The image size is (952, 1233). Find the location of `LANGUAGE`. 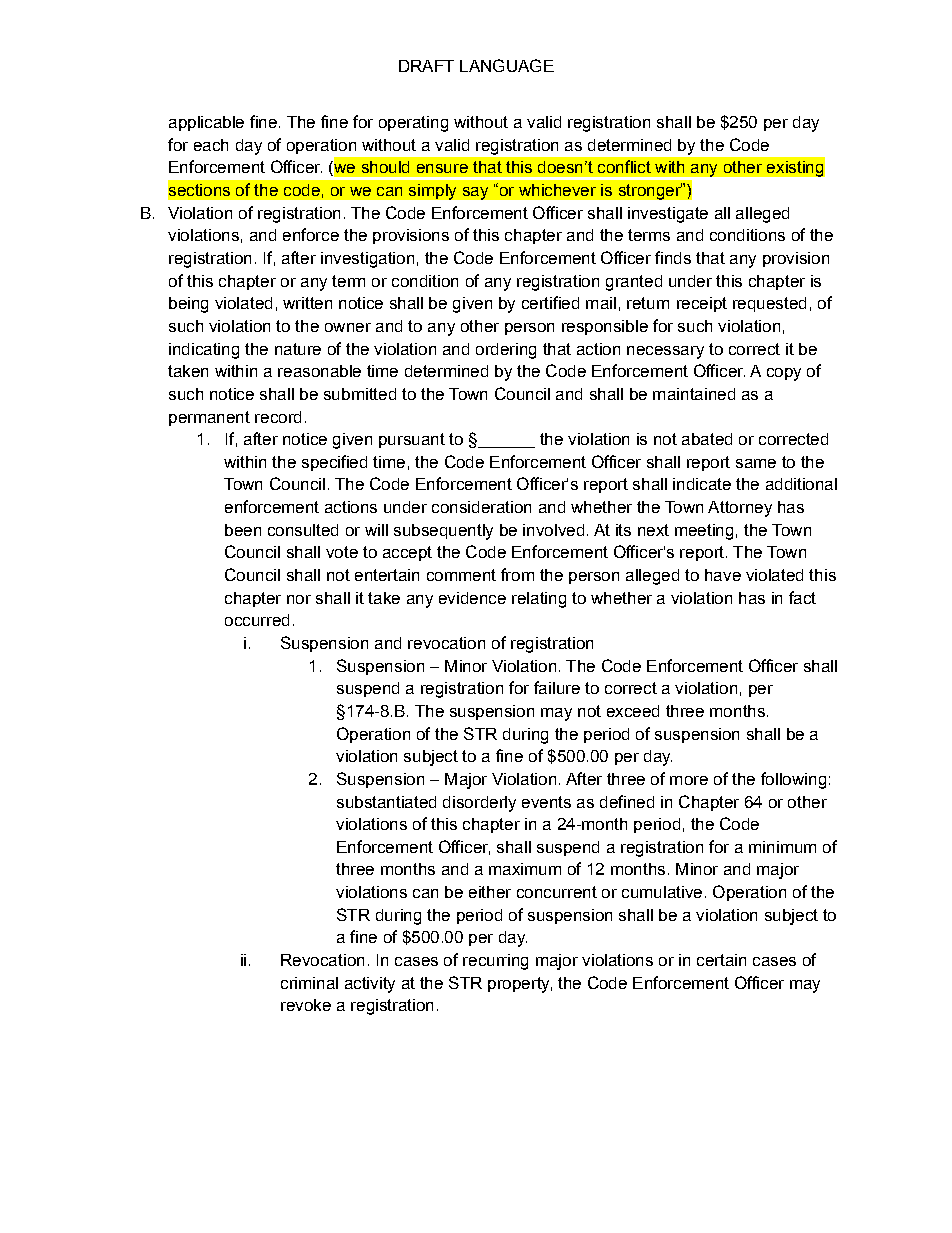

LANGUAGE is located at coordinates (507, 65).
